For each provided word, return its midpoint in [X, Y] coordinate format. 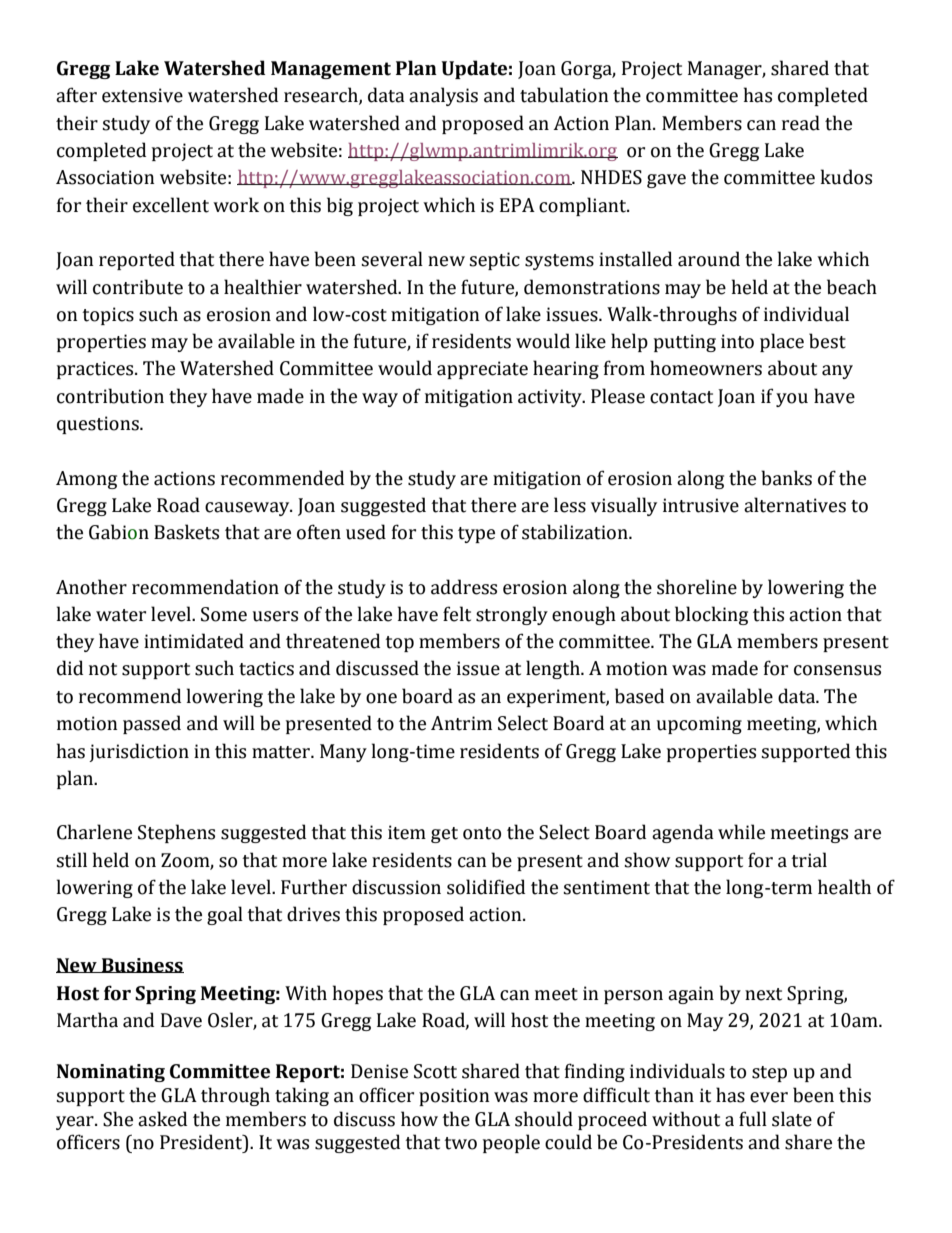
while [741, 832]
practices [96, 370]
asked [162, 1119]
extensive [142, 95]
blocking [711, 615]
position [454, 1097]
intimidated [194, 641]
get [444, 835]
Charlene [94, 832]
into [737, 341]
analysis [443, 96]
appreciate [482, 370]
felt [457, 614]
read [801, 123]
